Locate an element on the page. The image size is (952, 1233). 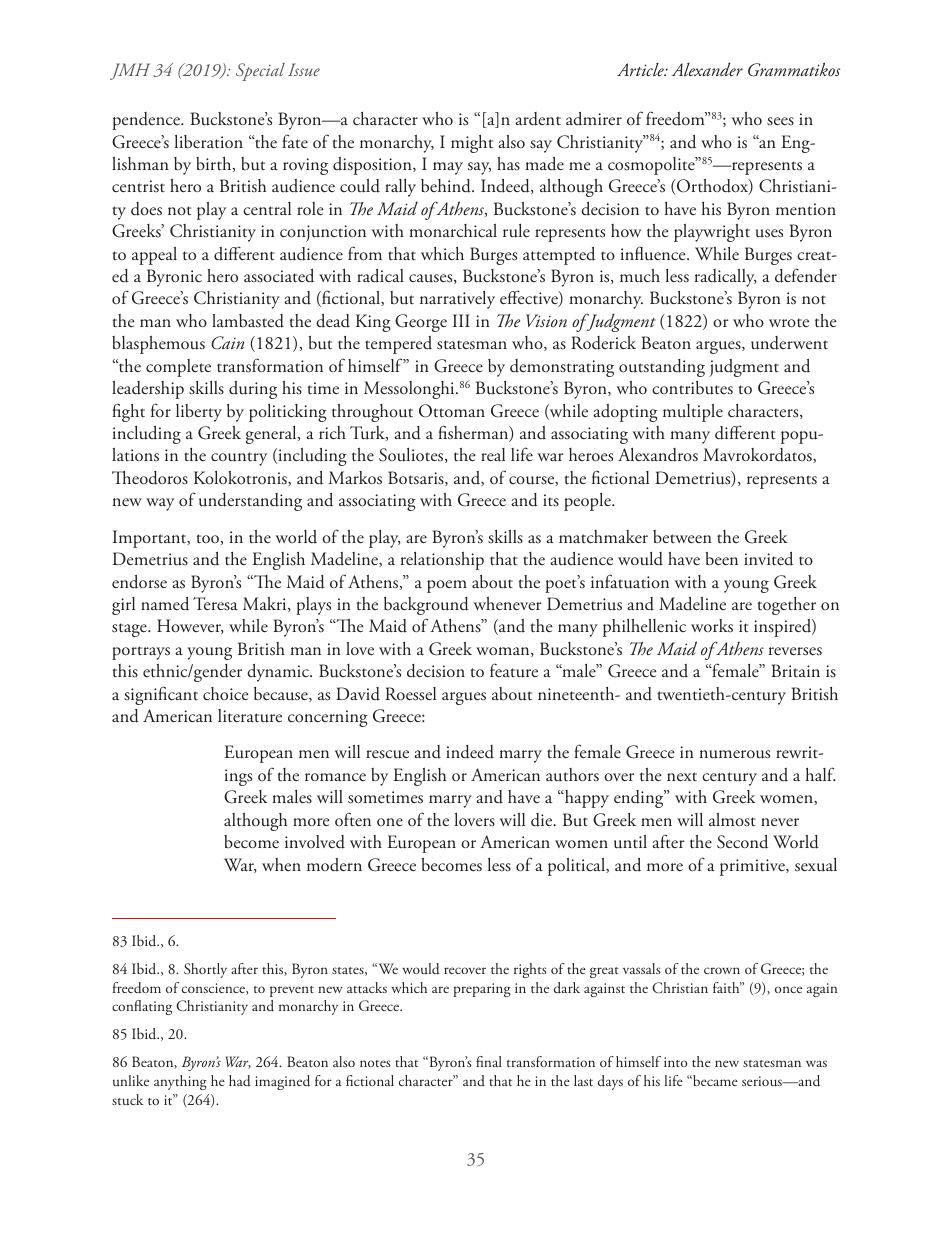
final is located at coordinates (489, 1061).
